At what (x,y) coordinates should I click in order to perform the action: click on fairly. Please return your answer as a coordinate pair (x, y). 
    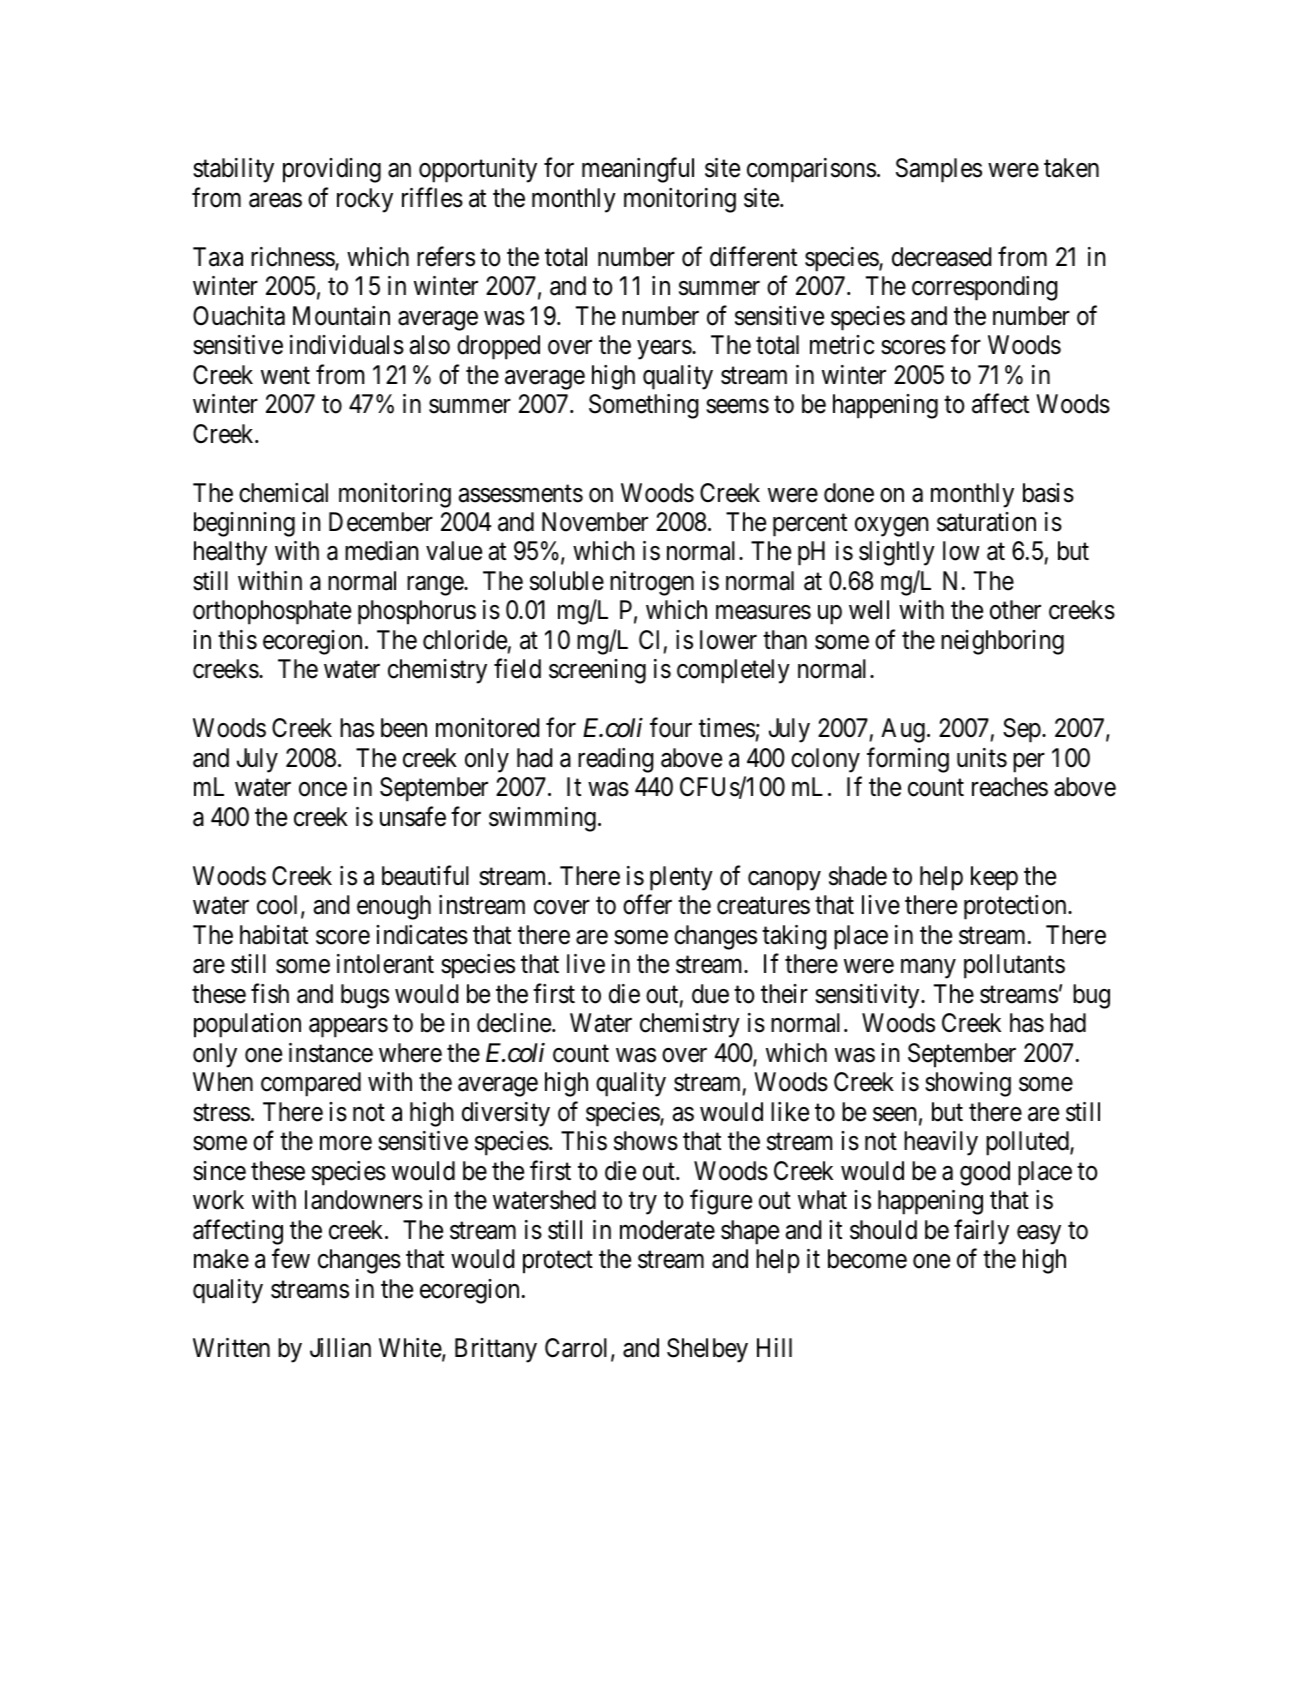
    Looking at the image, I should click on (981, 1232).
